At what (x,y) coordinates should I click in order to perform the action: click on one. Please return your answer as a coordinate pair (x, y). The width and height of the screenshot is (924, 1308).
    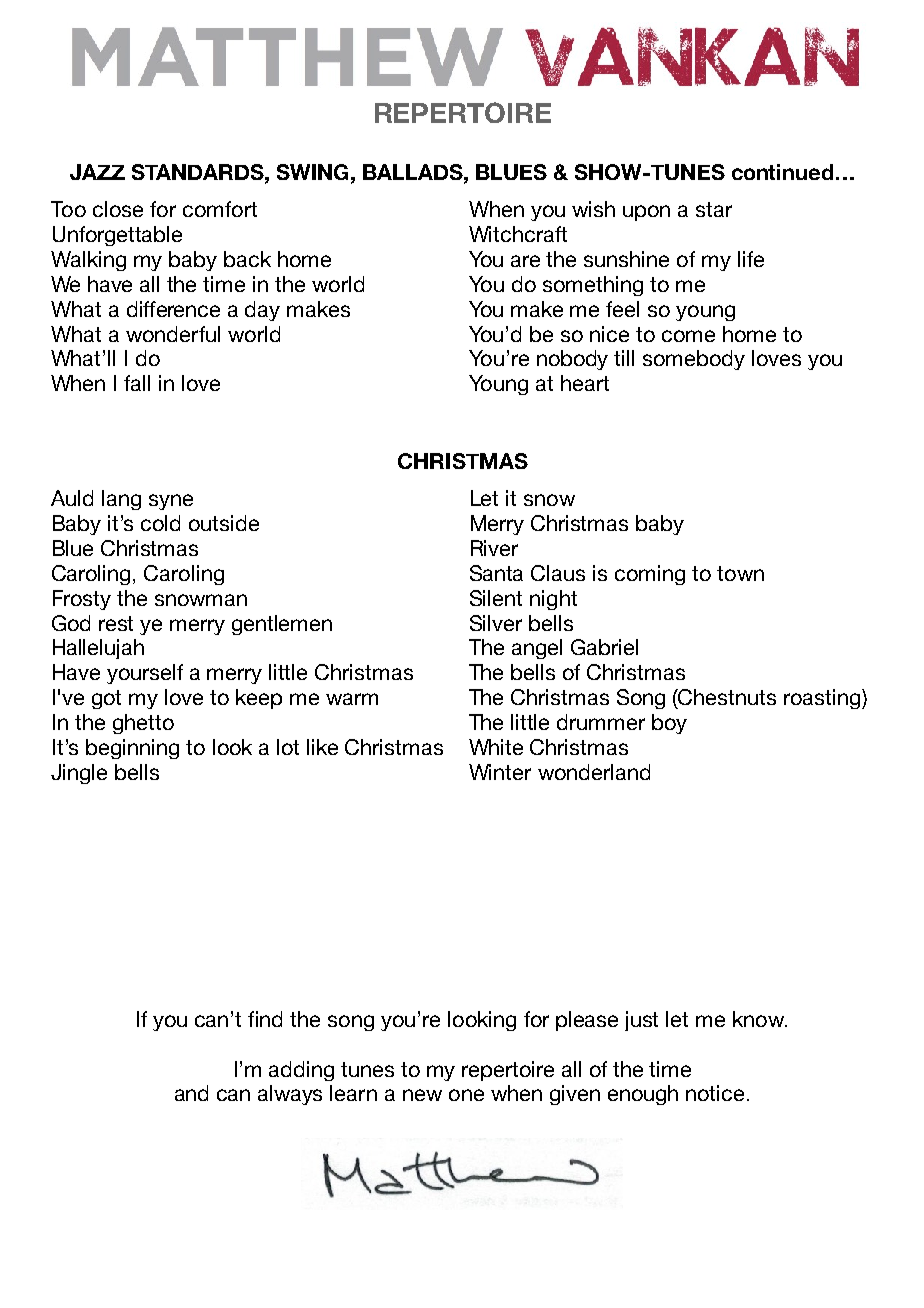
    Looking at the image, I should click on (466, 1095).
